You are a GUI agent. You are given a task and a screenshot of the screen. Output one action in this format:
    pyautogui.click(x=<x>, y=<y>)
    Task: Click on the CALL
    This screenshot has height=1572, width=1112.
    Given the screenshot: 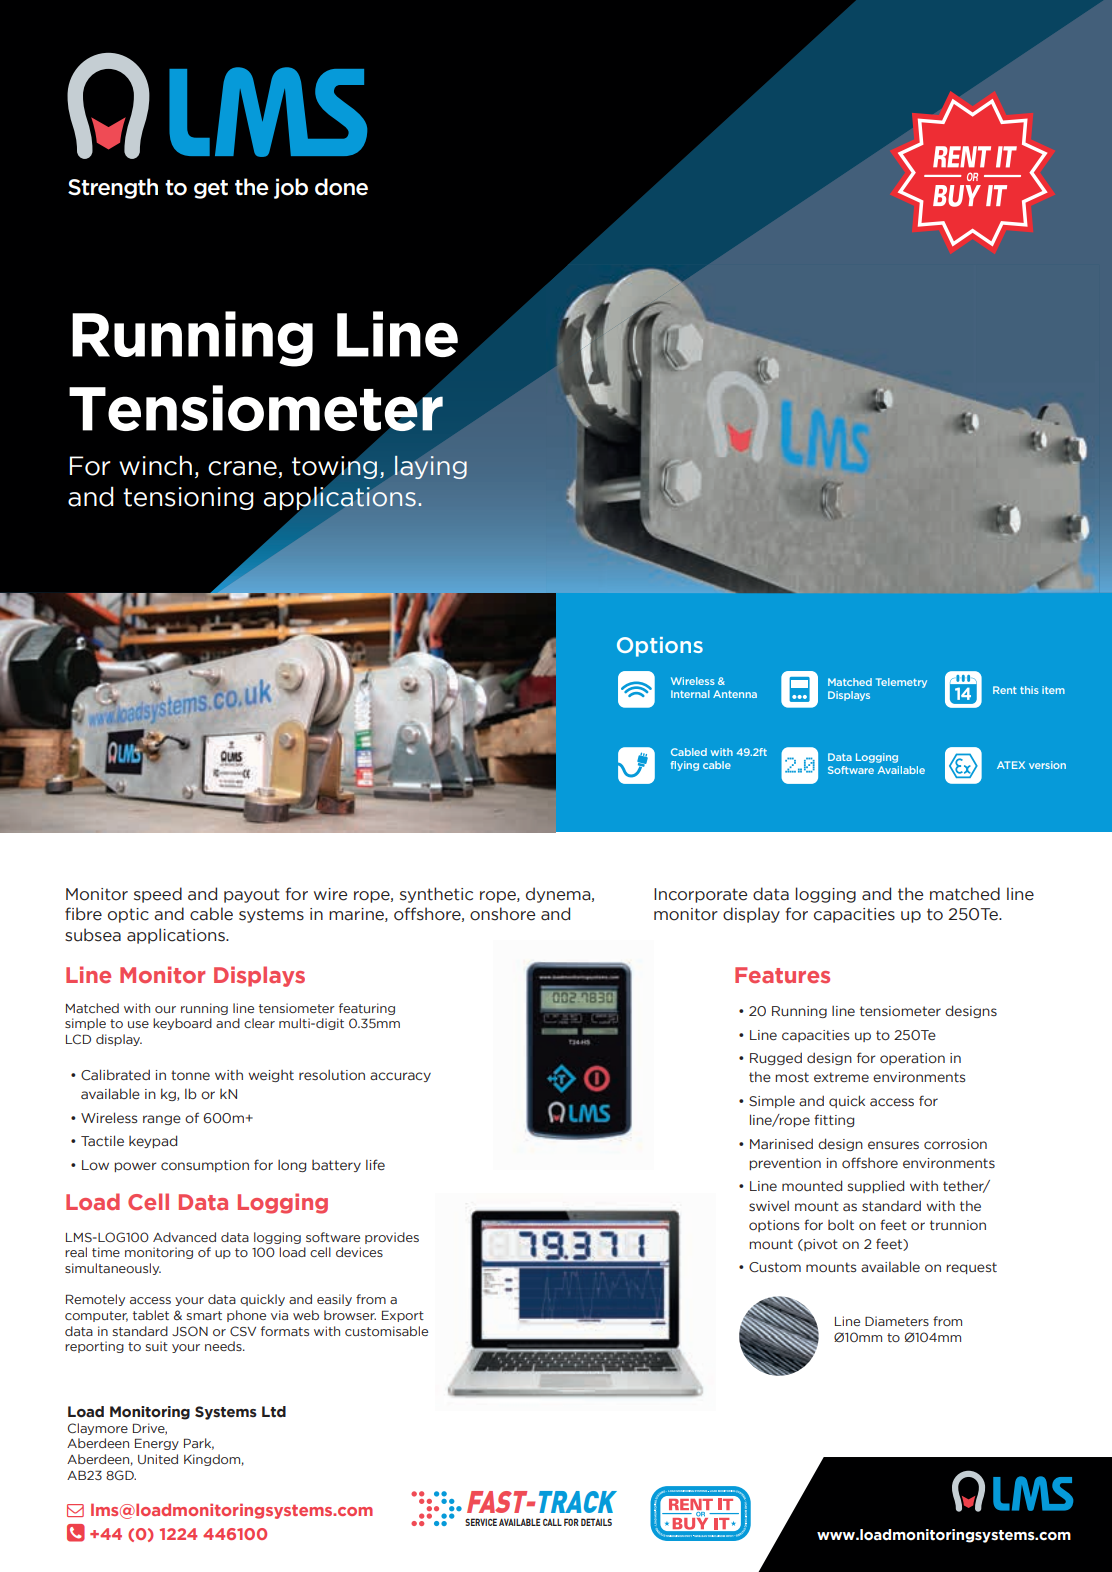 What is the action you would take?
    pyautogui.click(x=552, y=1522)
